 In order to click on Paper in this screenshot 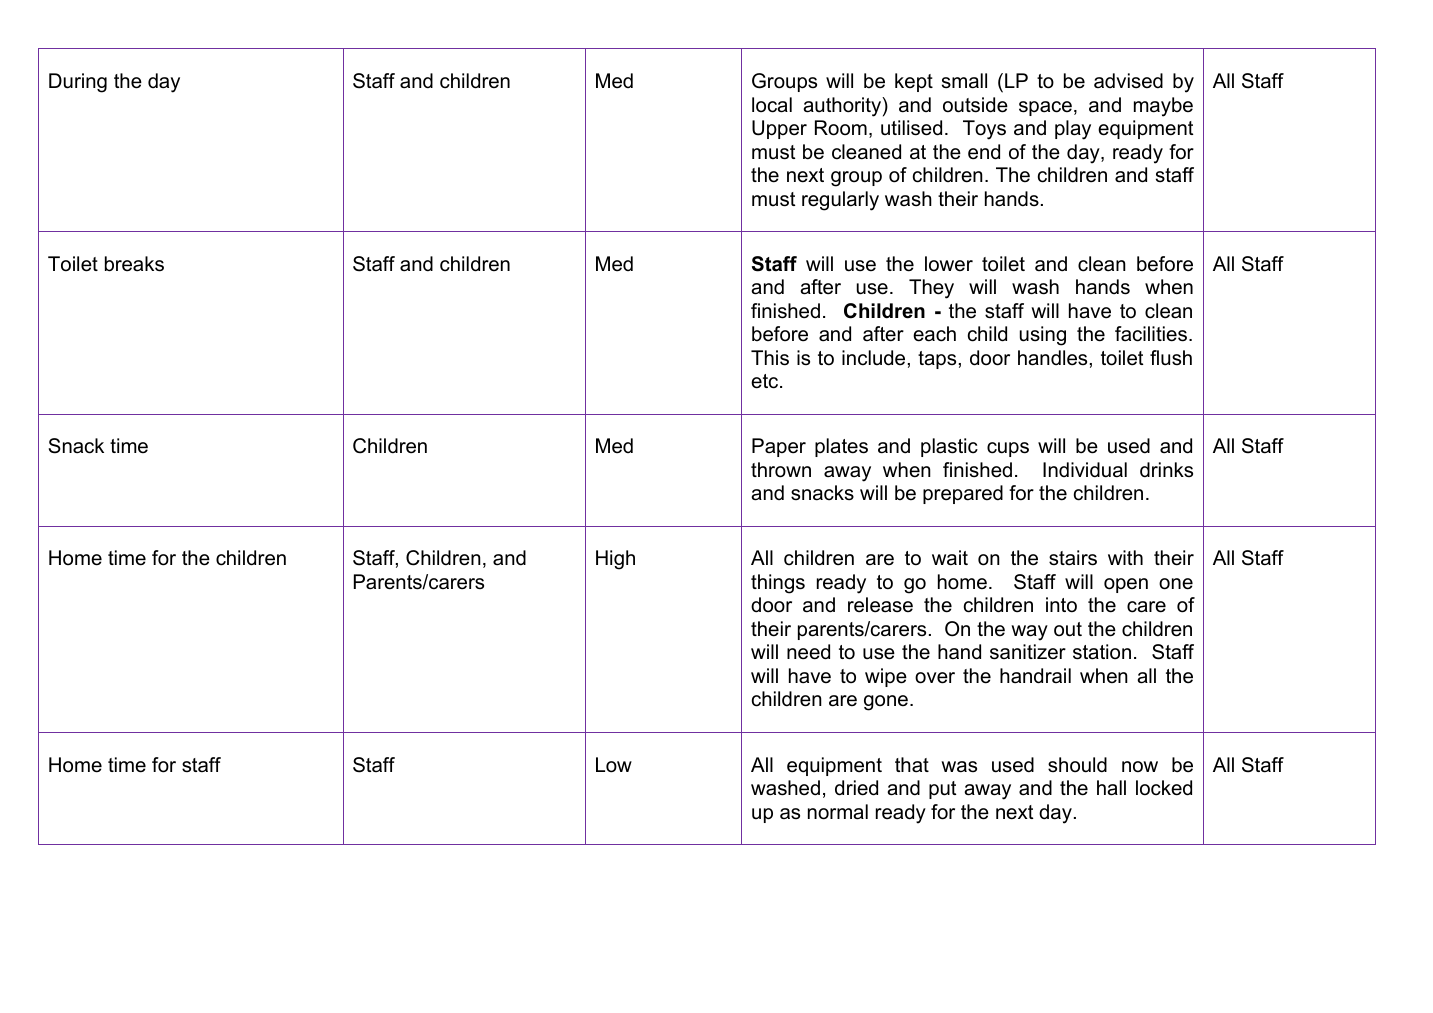, I will do `click(779, 447)`.
